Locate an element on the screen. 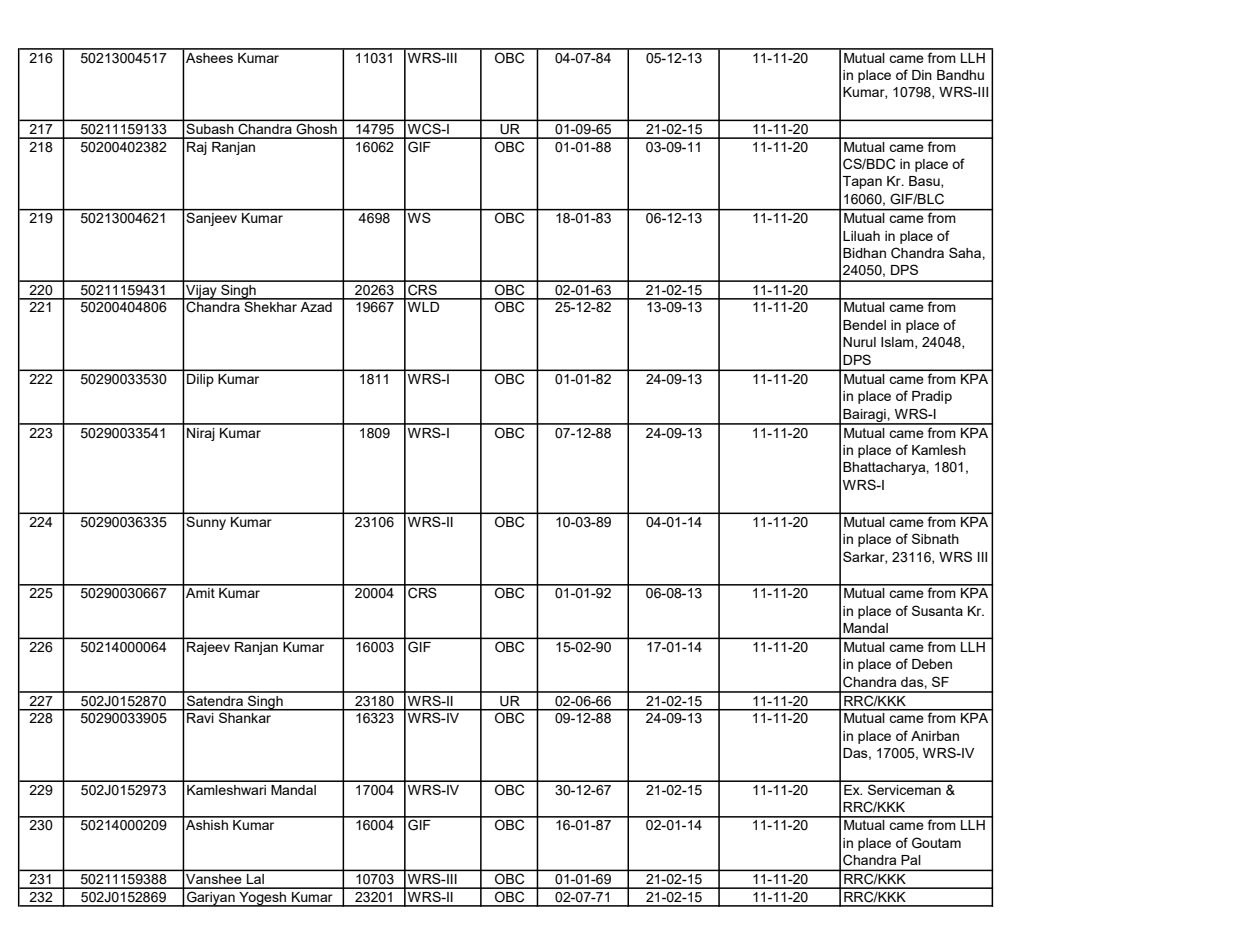  Din is located at coordinates (922, 75).
